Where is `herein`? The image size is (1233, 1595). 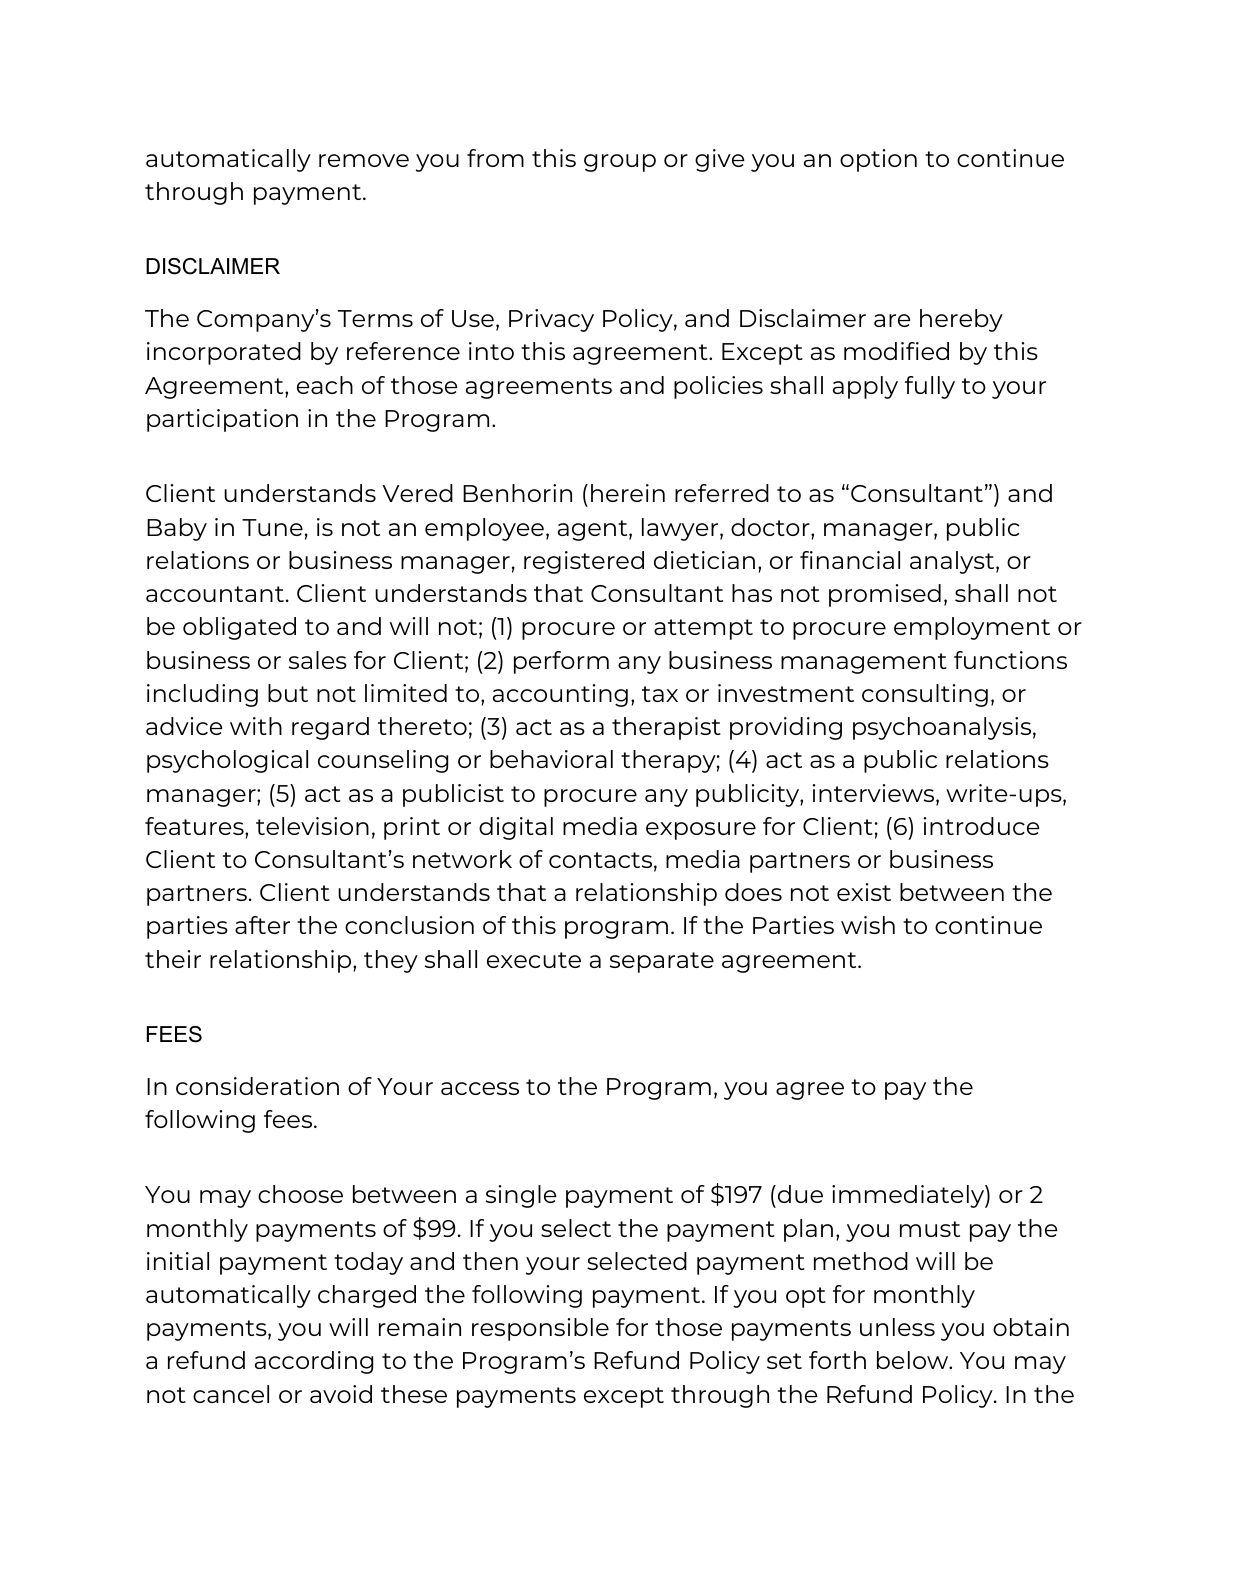 herein is located at coordinates (628, 493).
